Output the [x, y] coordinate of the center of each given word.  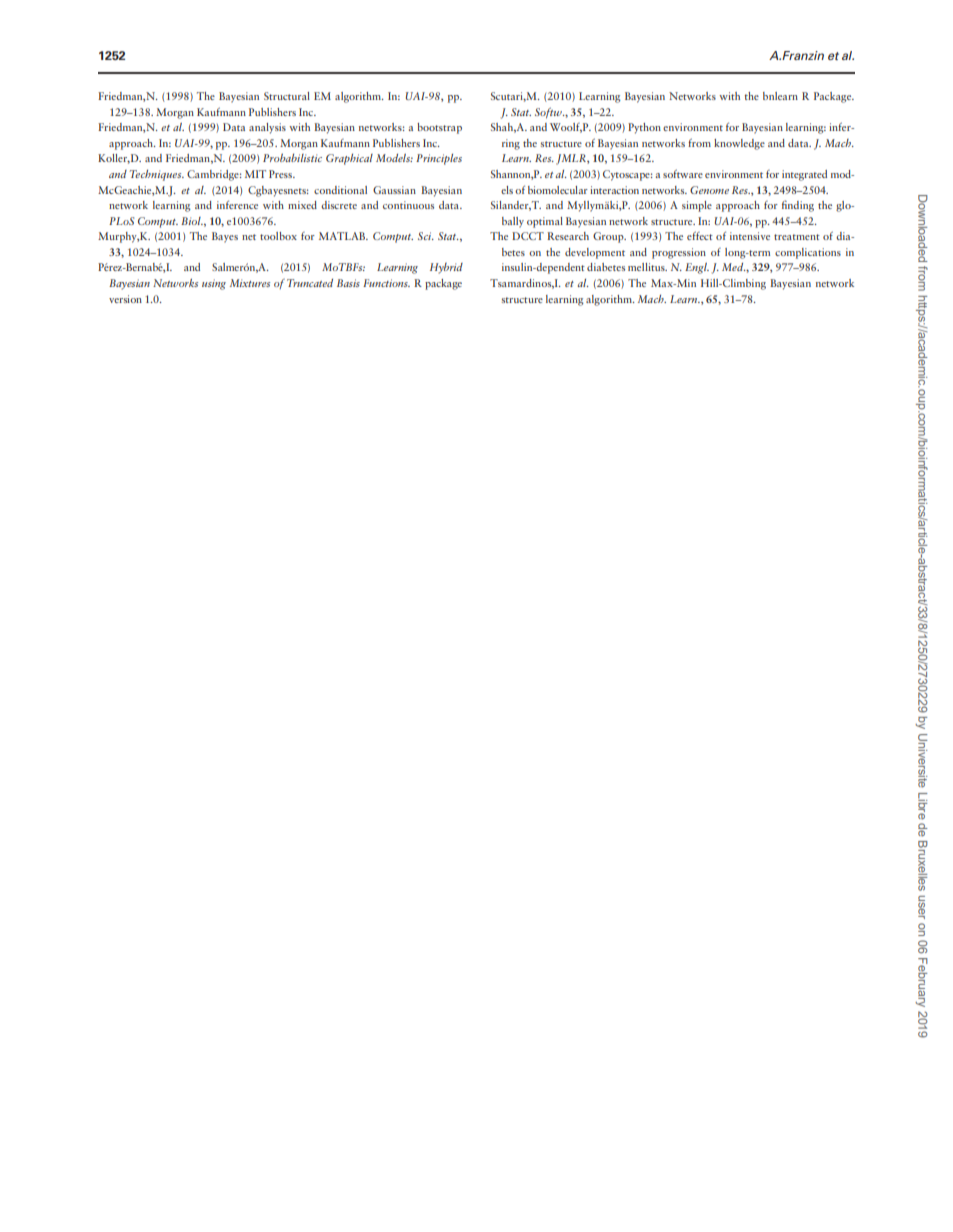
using [214, 284]
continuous [408, 205]
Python [644, 128]
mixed [302, 205]
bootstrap [439, 128]
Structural [287, 96]
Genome [709, 190]
